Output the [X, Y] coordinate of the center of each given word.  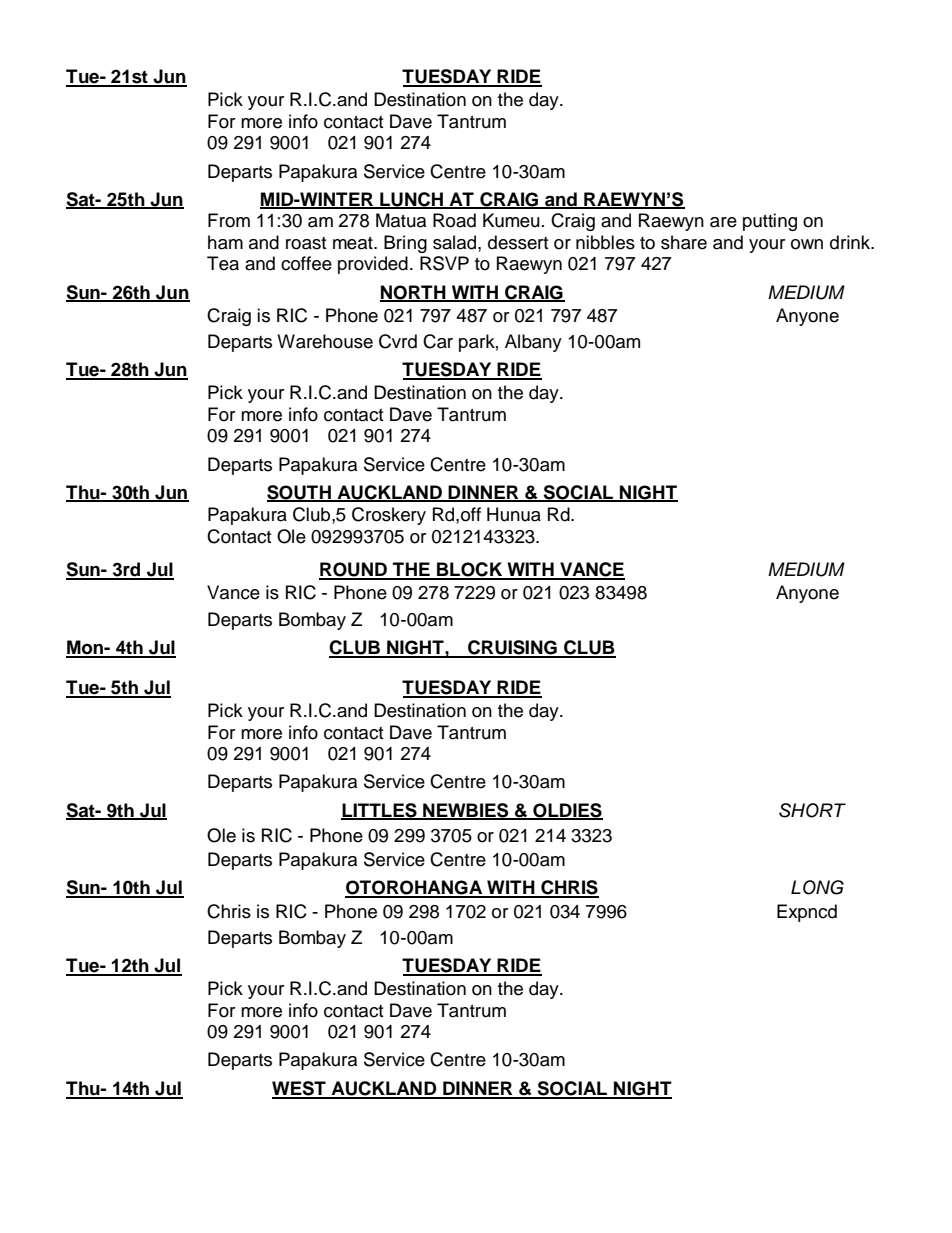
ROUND [354, 570]
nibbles [605, 242]
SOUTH [300, 493]
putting [770, 222]
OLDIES [567, 811]
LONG [817, 887]
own [807, 244]
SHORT [812, 810]
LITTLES [380, 811]
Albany [533, 343]
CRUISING [512, 648]
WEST [300, 1089]
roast [306, 243]
